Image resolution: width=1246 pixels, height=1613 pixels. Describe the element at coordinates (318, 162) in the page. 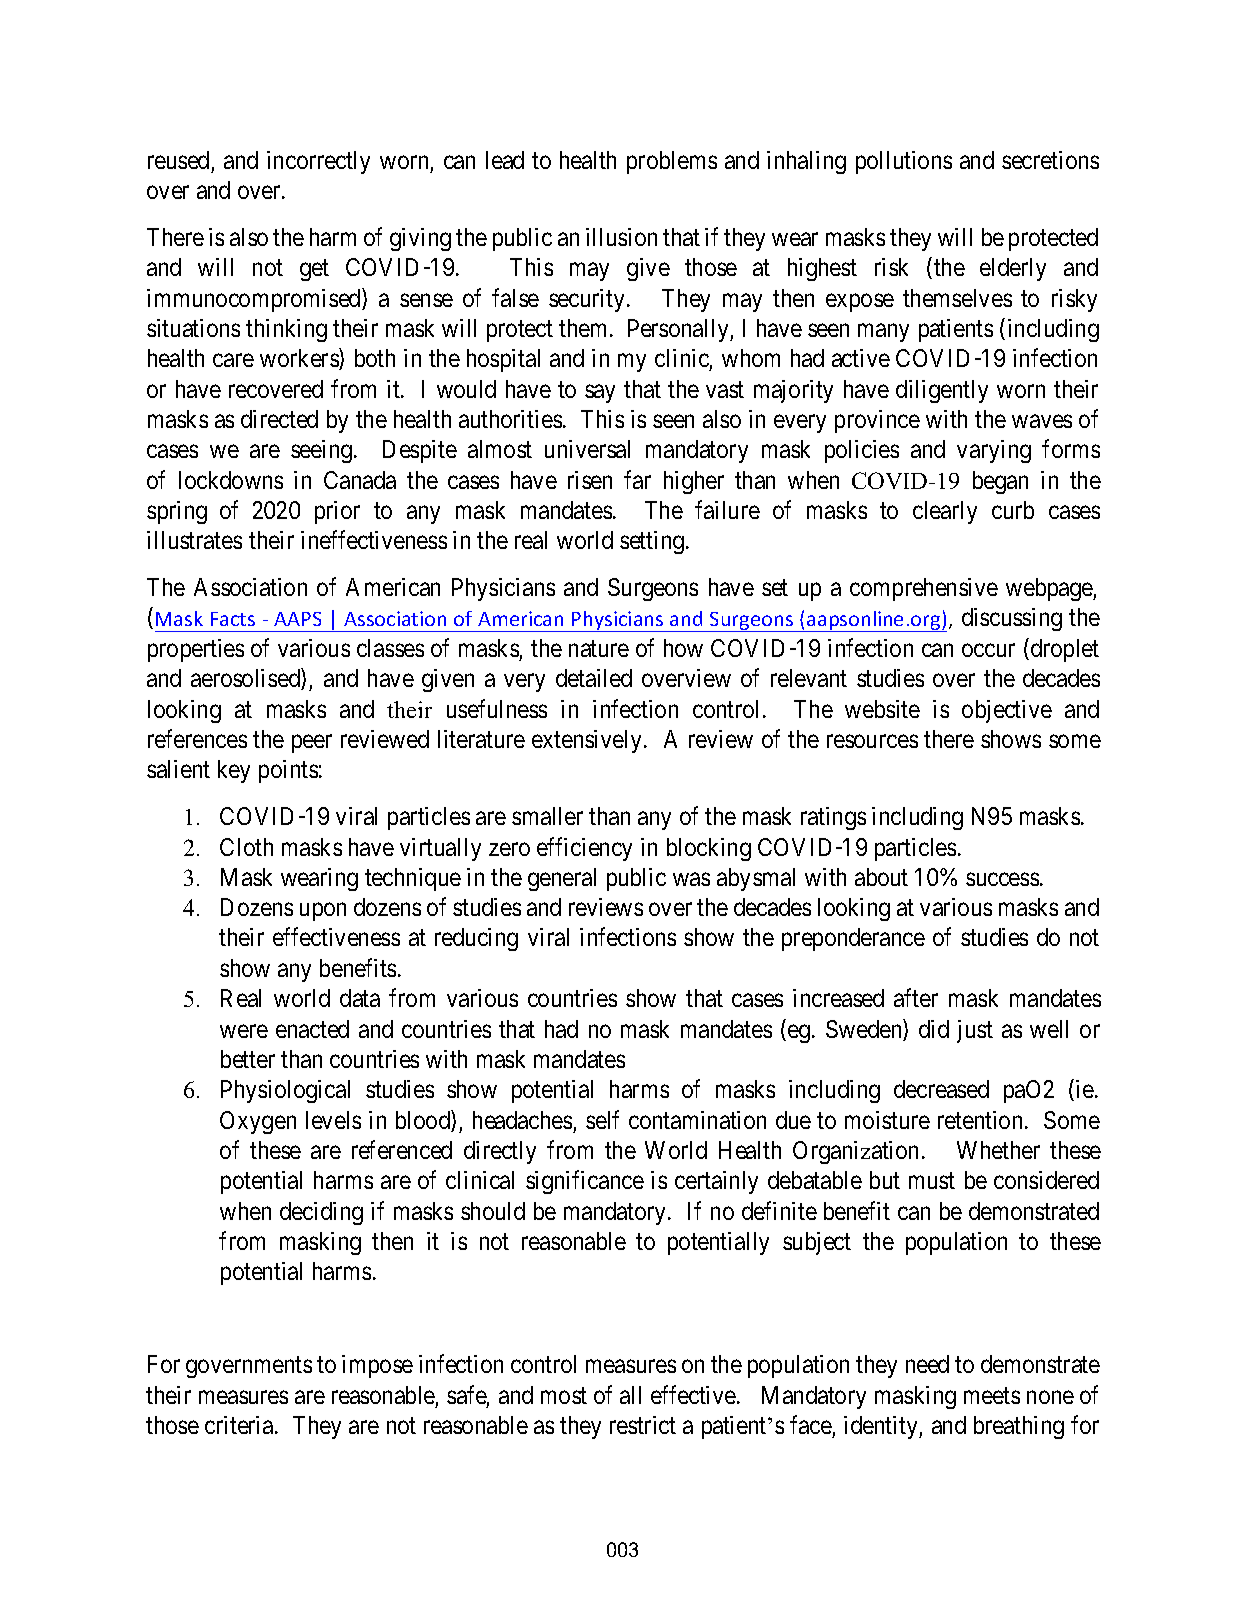

I see `incorrectly` at that location.
